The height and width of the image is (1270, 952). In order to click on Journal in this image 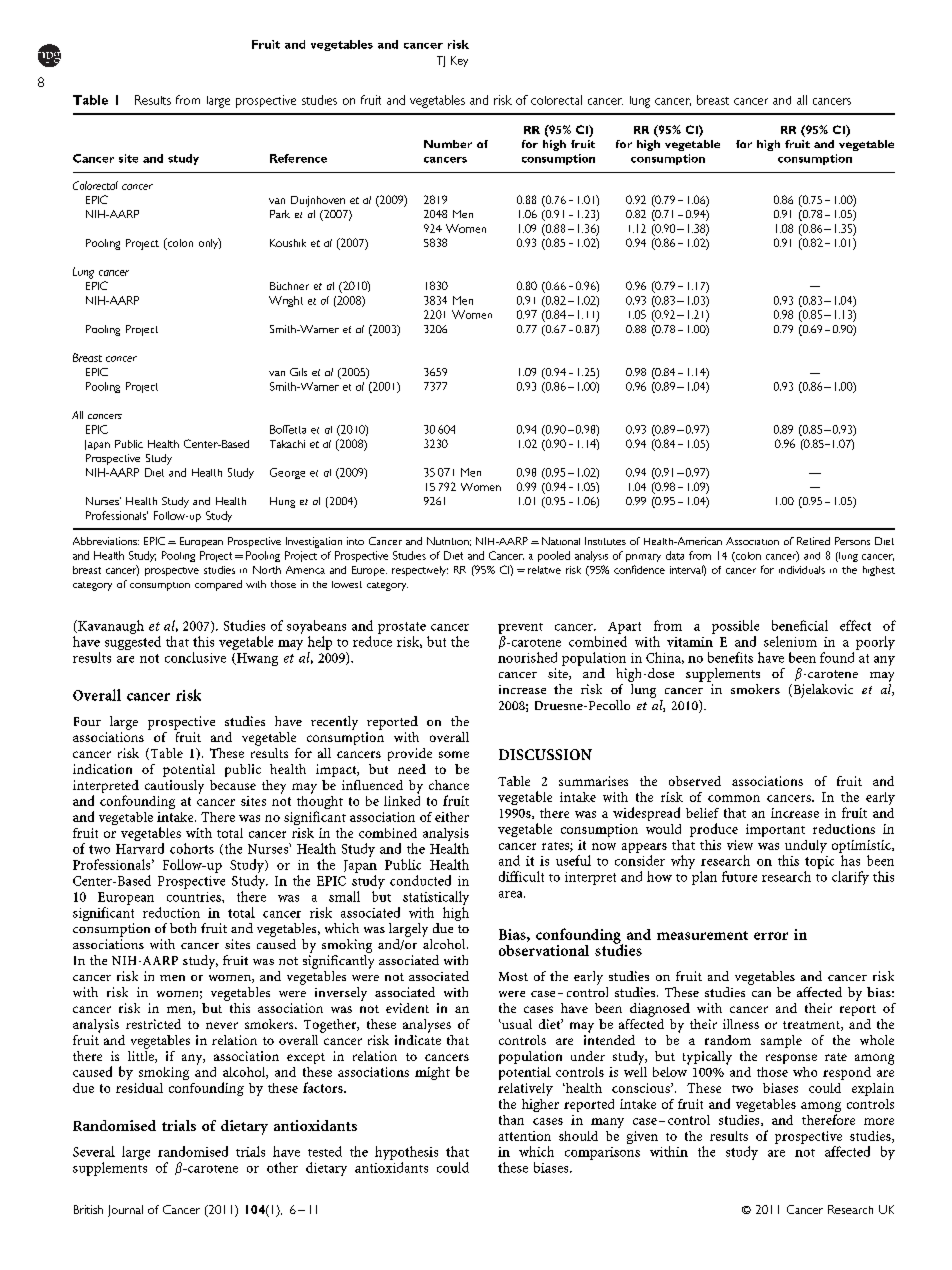, I will do `click(125, 1211)`.
